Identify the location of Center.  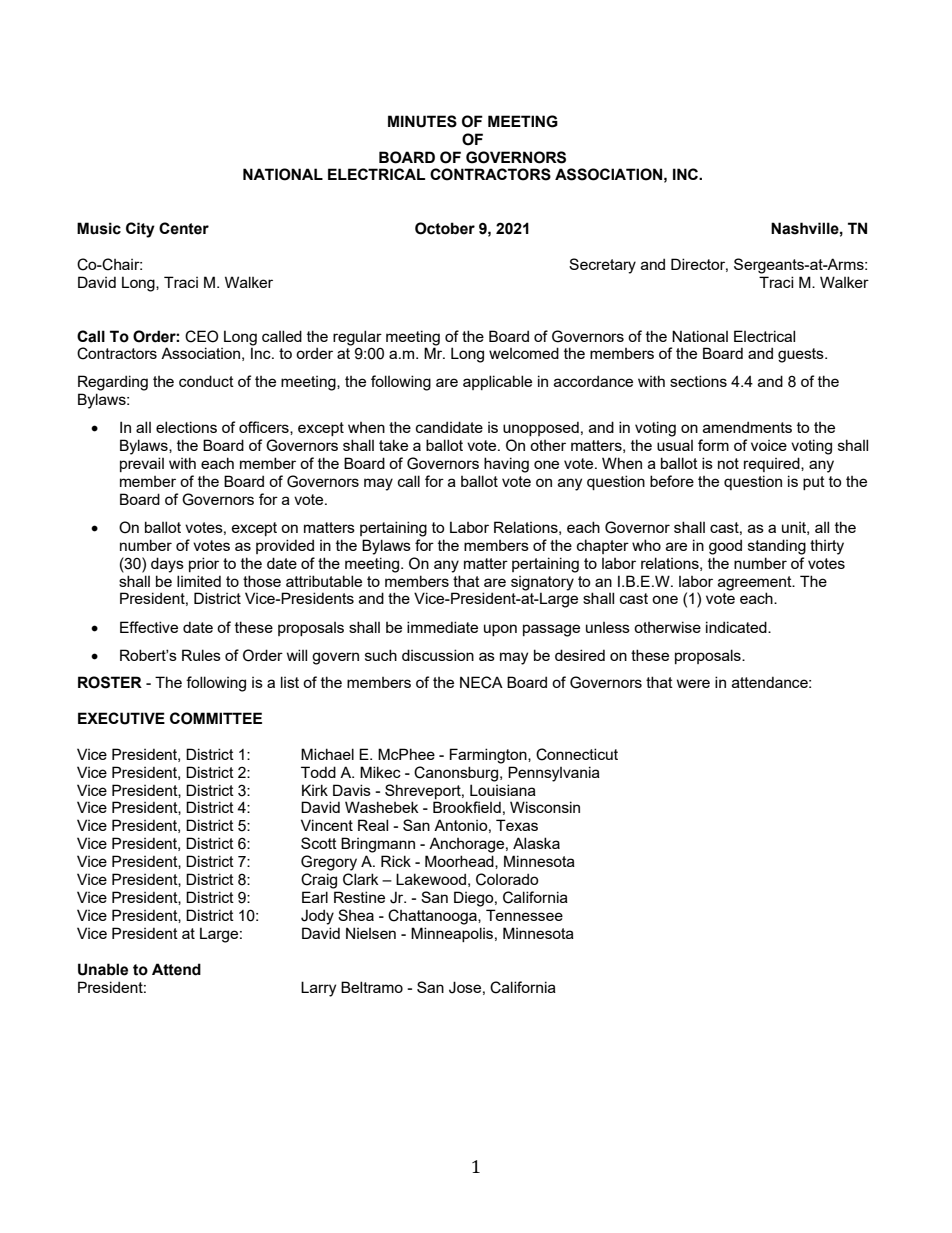
(184, 228).
